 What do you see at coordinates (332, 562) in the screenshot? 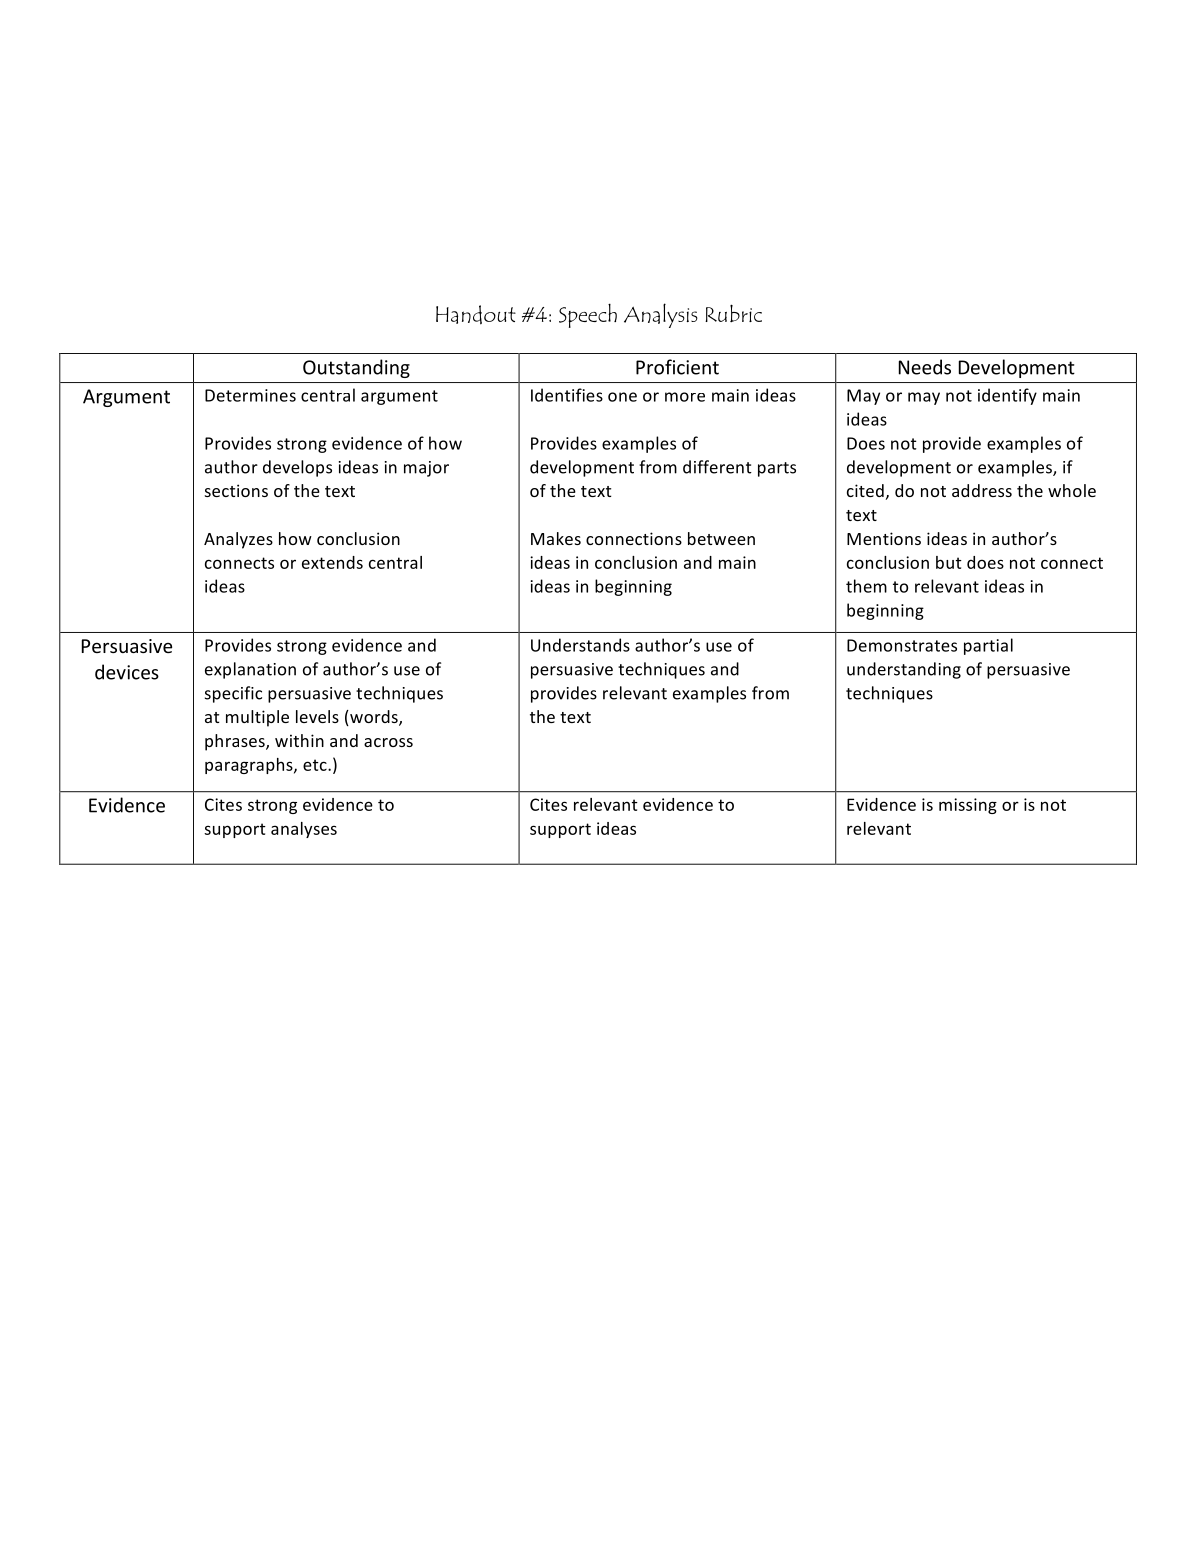
I see `extends` at bounding box center [332, 562].
